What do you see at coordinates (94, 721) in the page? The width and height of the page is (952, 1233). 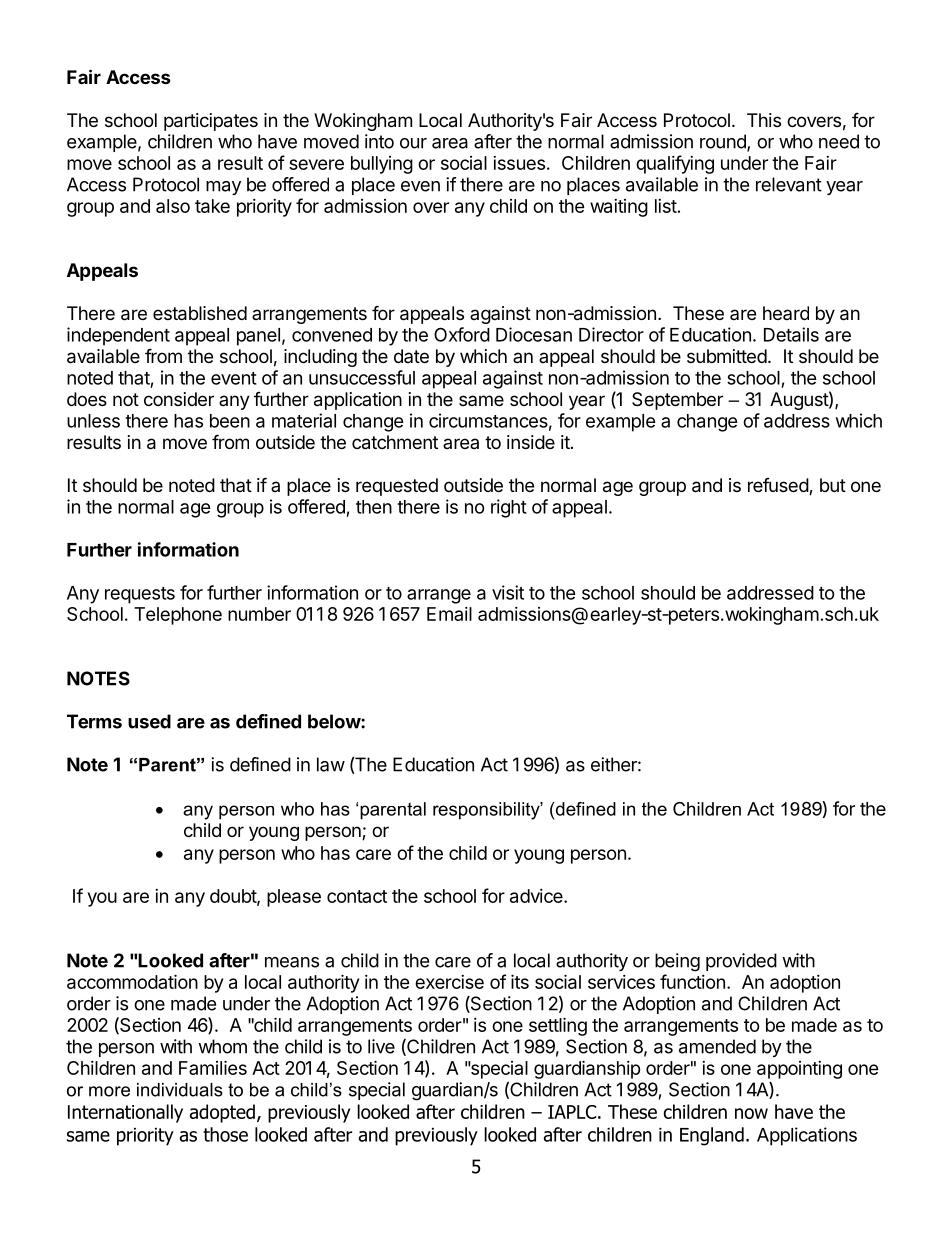 I see `Terms` at bounding box center [94, 721].
